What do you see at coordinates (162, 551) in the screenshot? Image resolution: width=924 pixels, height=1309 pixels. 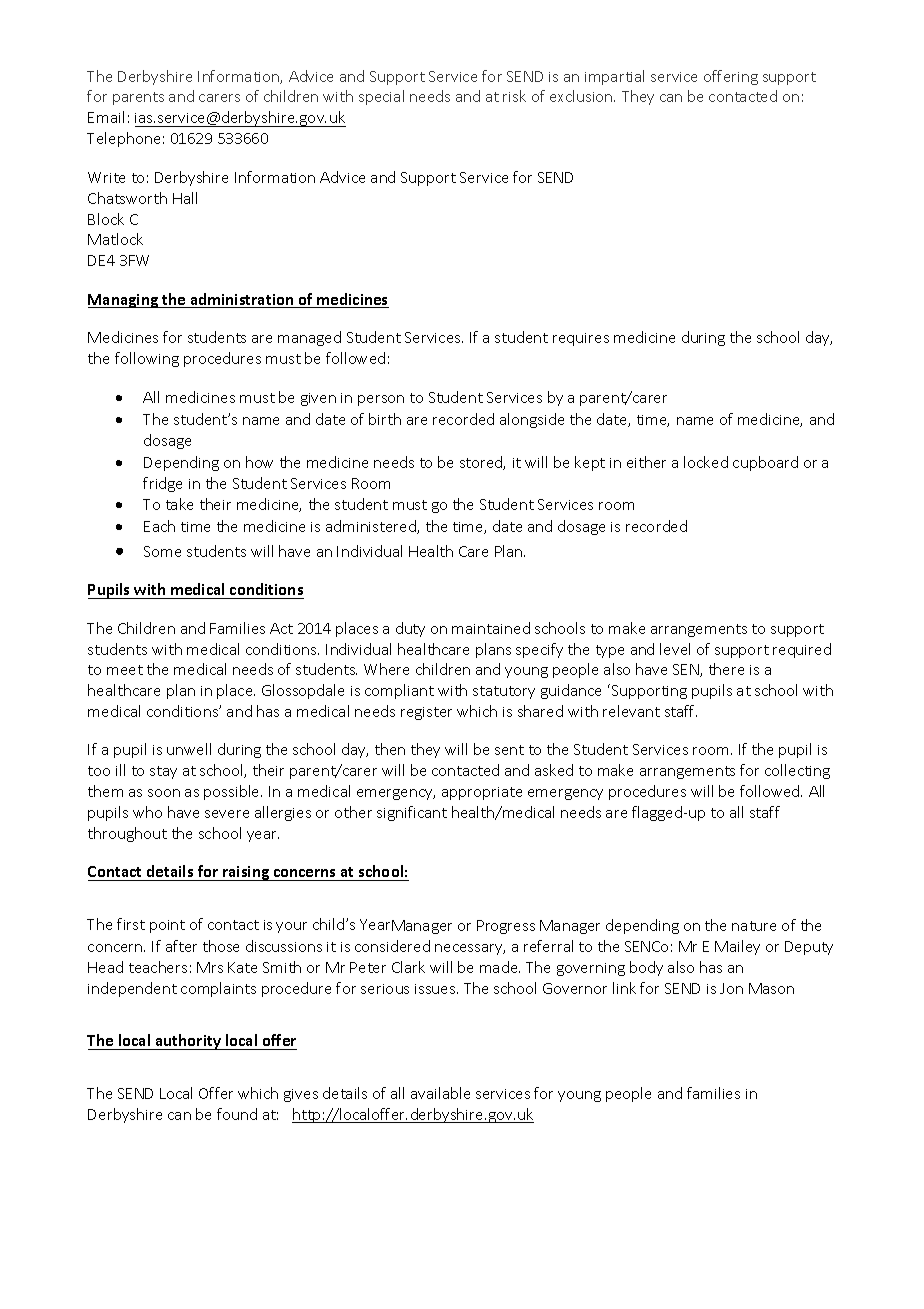 I see `Some` at bounding box center [162, 551].
